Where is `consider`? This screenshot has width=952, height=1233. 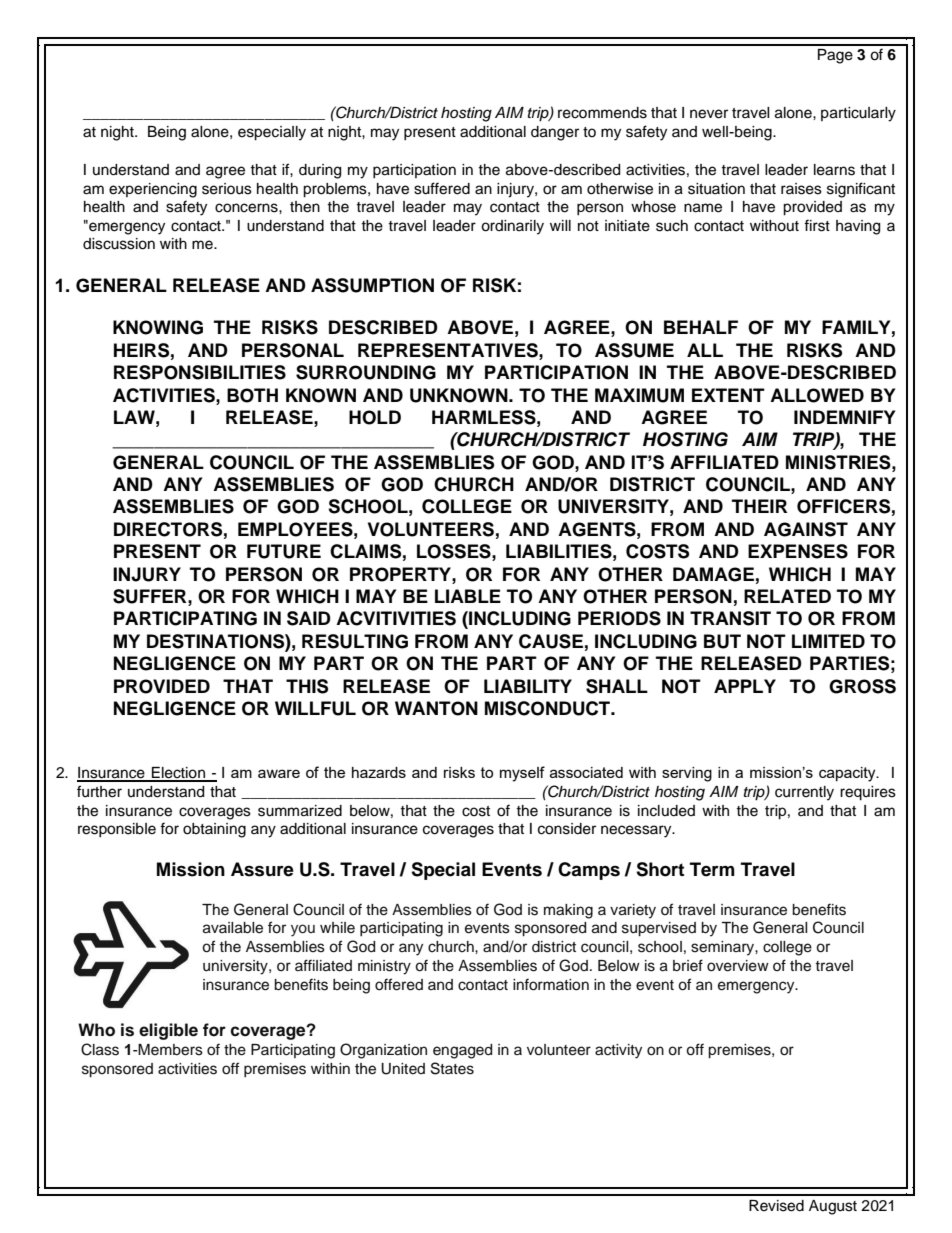 consider is located at coordinates (567, 829).
